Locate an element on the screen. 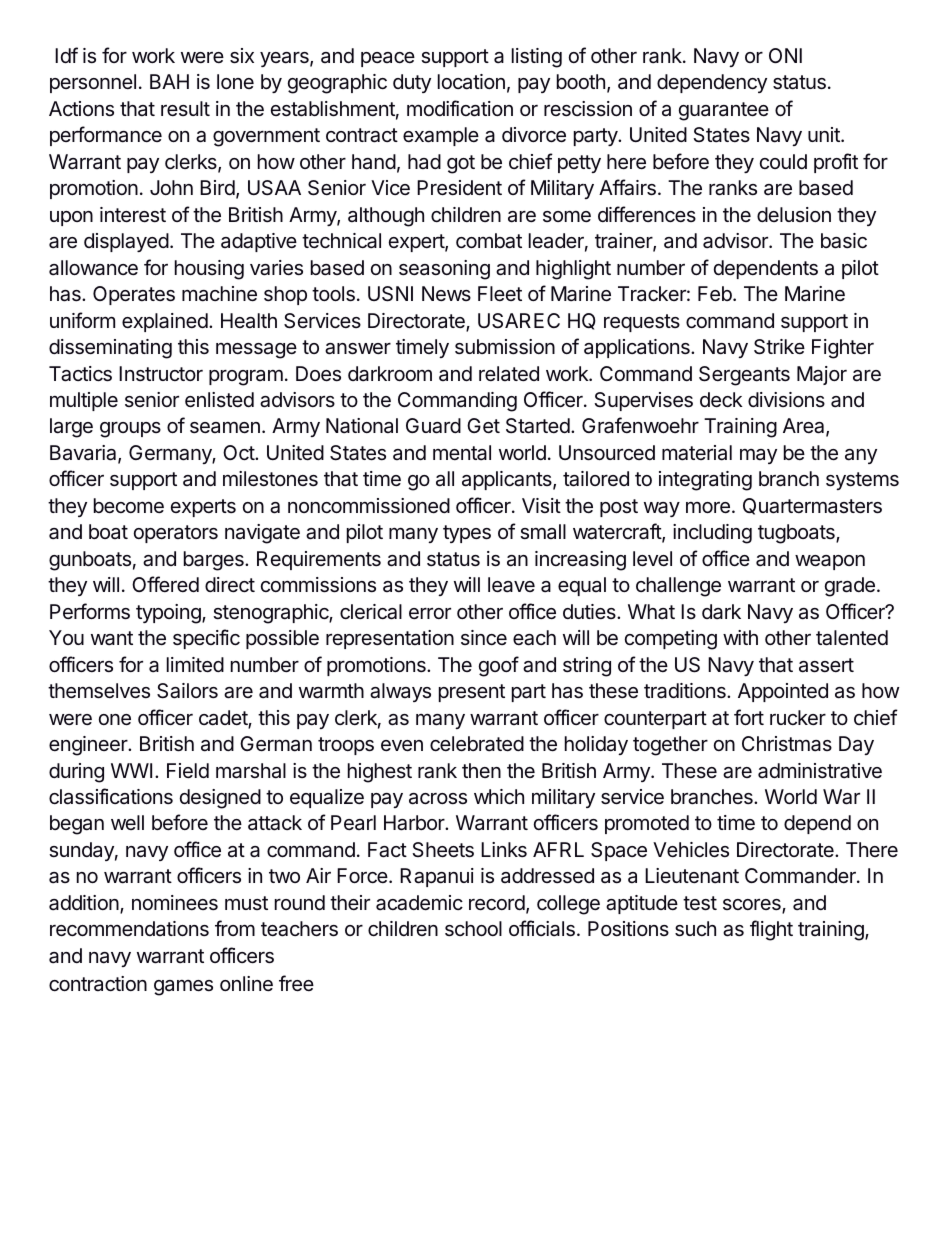  Appointed is located at coordinates (783, 692).
